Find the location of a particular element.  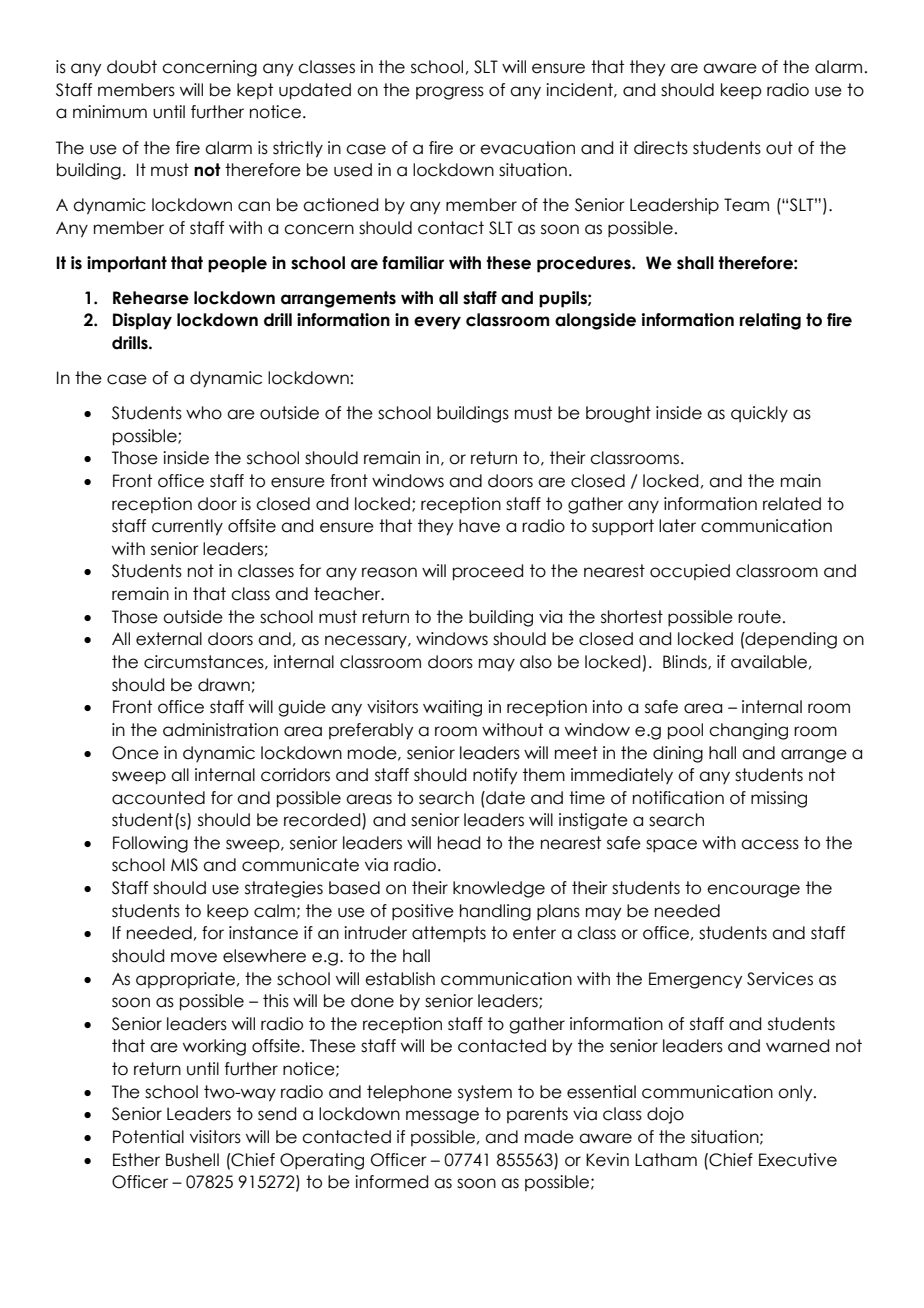

notification is located at coordinates (678, 798).
